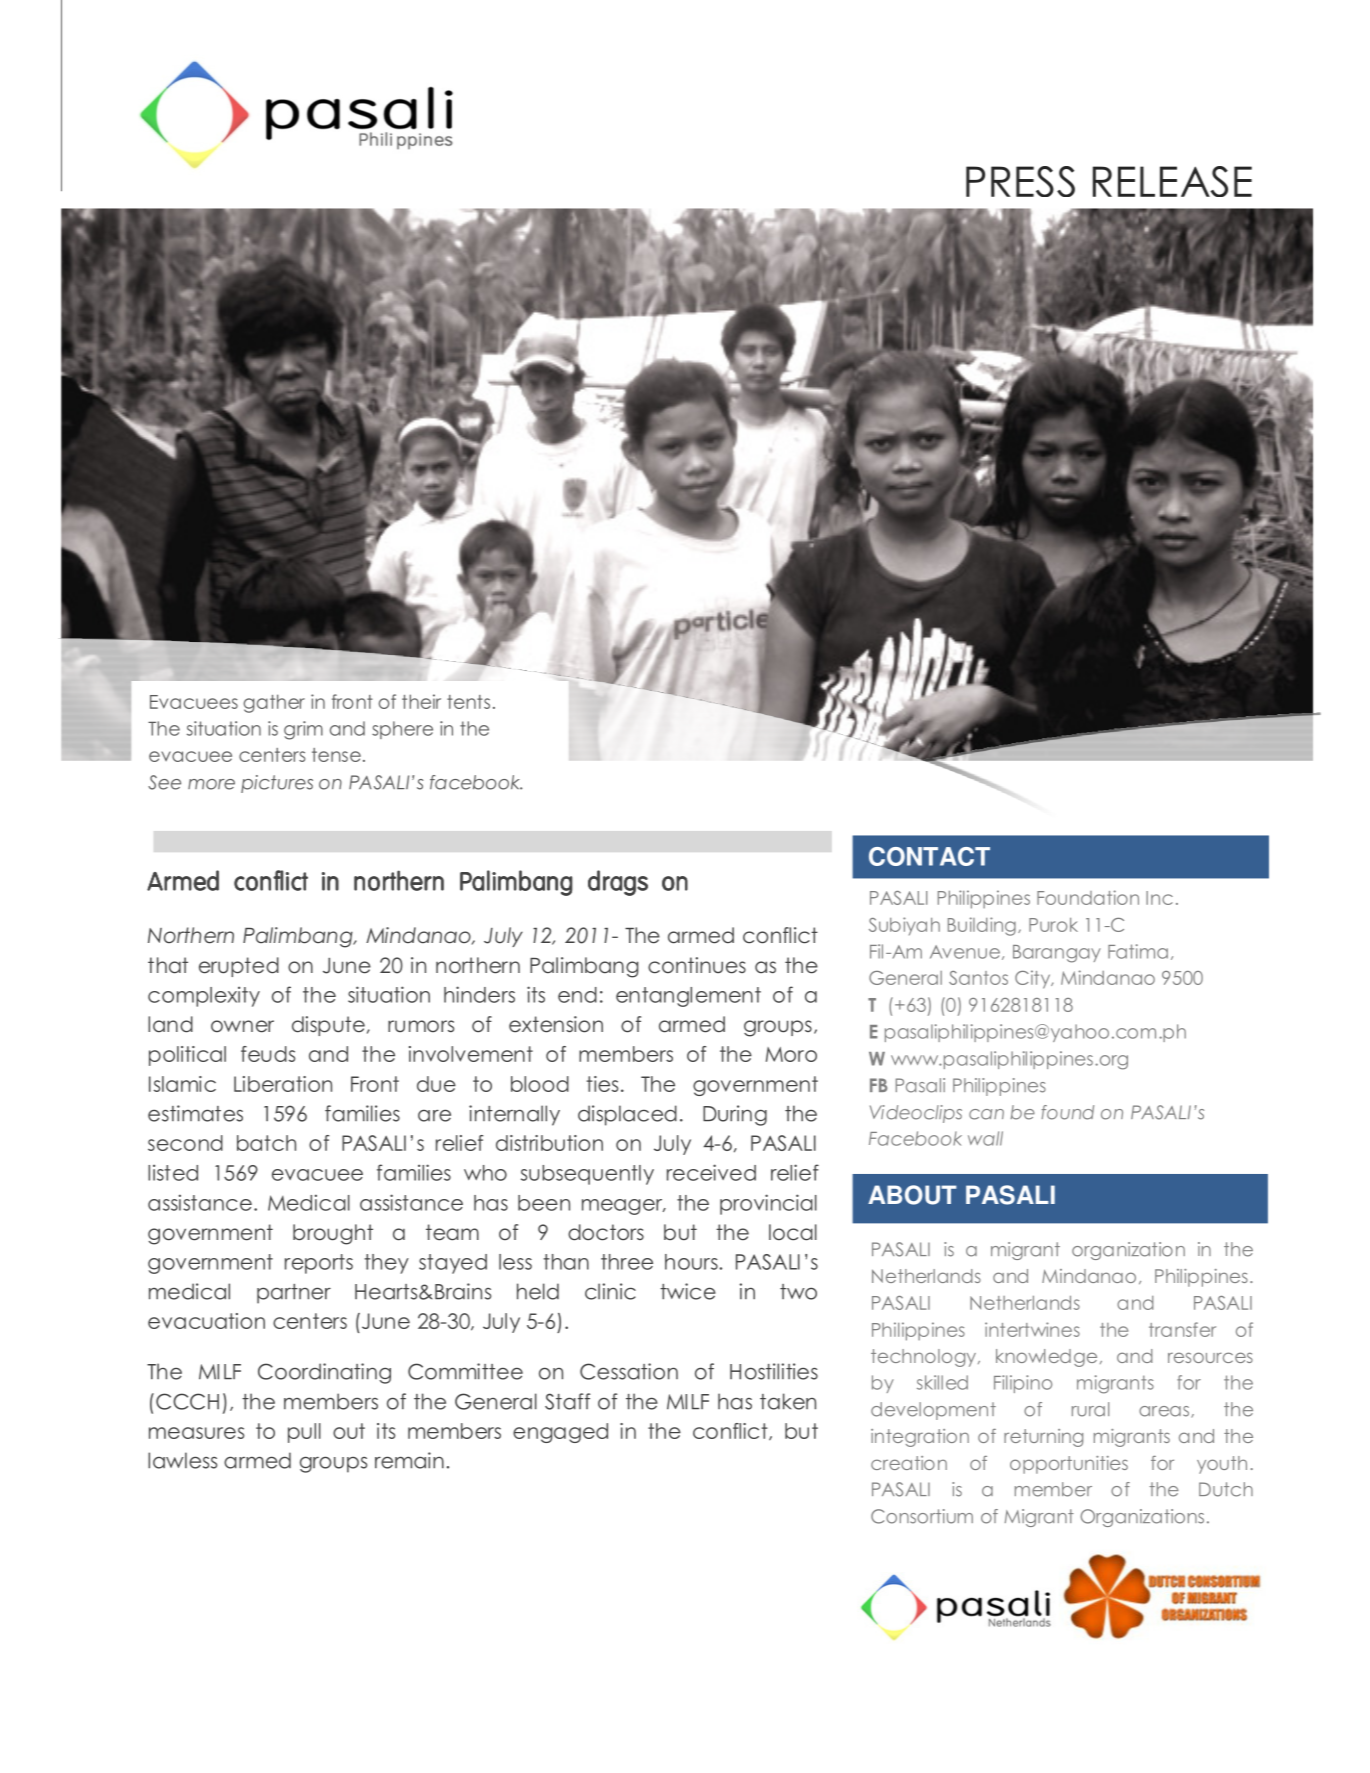 The width and height of the page is (1370, 1773). What do you see at coordinates (468, 702) in the page?
I see `tents` at bounding box center [468, 702].
